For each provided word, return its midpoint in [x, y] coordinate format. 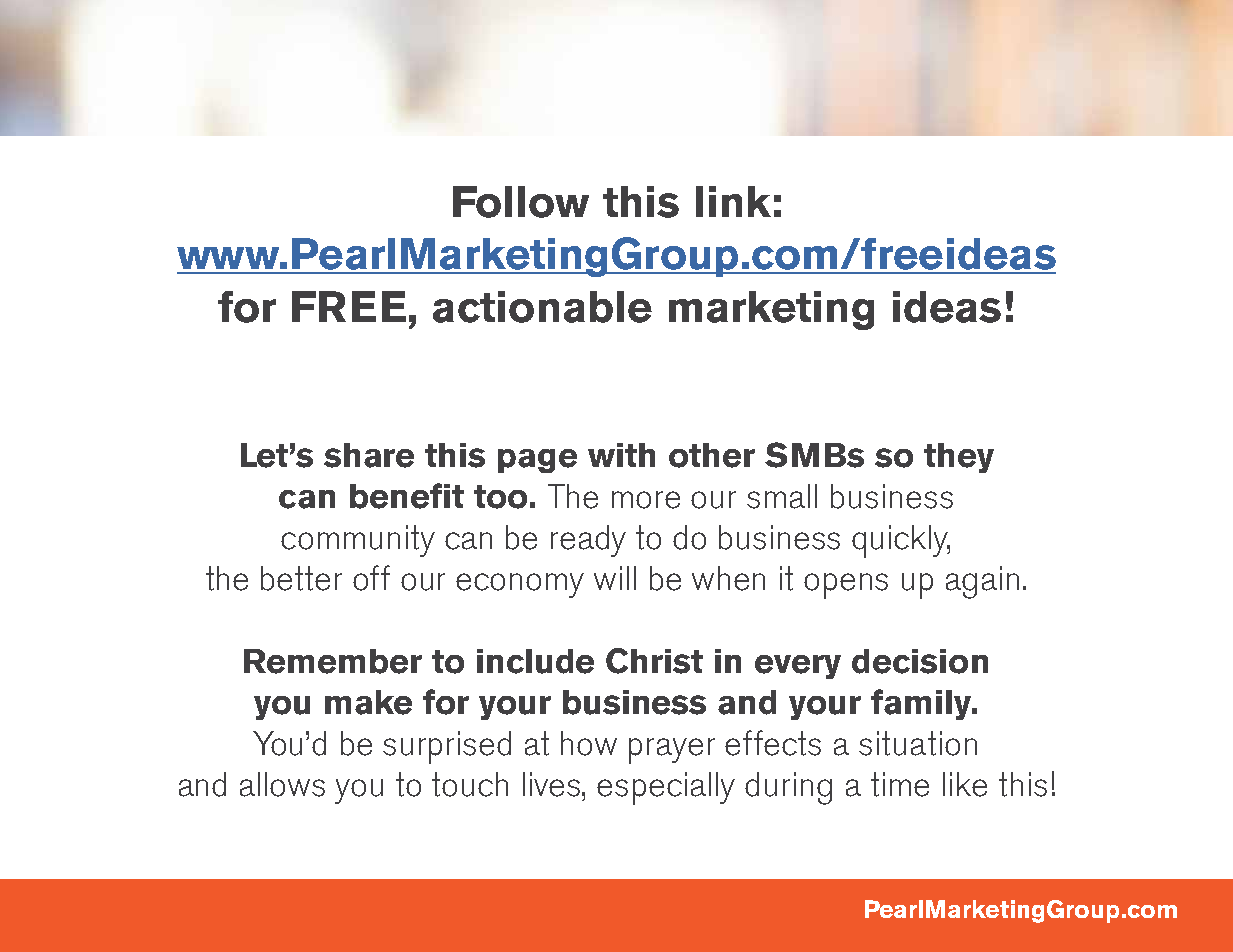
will [615, 578]
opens [846, 586]
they [959, 458]
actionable [542, 307]
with [621, 455]
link [733, 201]
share [369, 455]
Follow [521, 202]
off [371, 578]
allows [282, 784]
